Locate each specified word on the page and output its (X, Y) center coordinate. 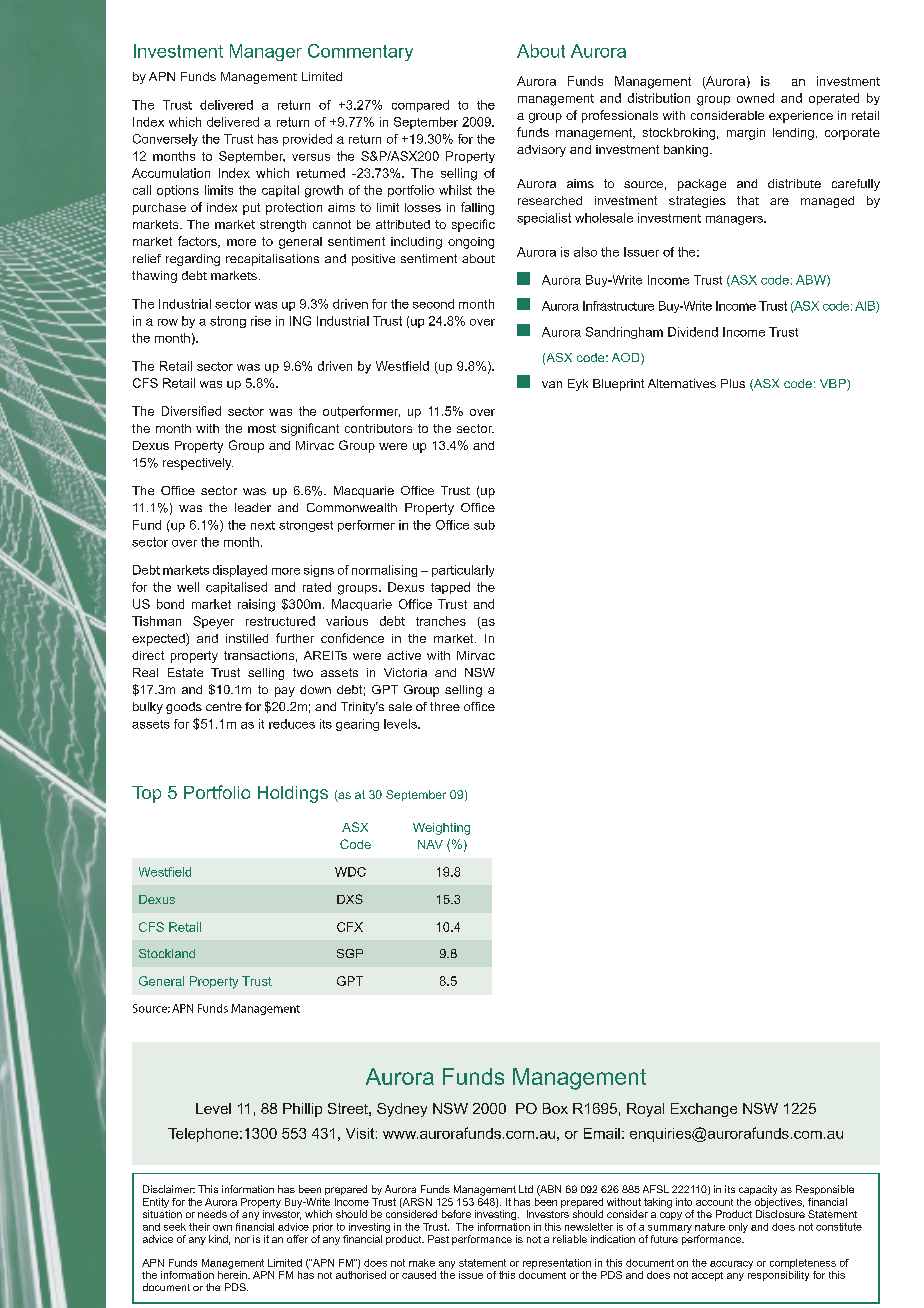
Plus (733, 383)
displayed (240, 571)
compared (420, 106)
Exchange (704, 1110)
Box (555, 1108)
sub (484, 525)
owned (755, 98)
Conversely (165, 140)
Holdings (293, 794)
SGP (350, 953)
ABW (812, 281)
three (445, 706)
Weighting (441, 829)
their (199, 1227)
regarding (193, 260)
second (433, 304)
